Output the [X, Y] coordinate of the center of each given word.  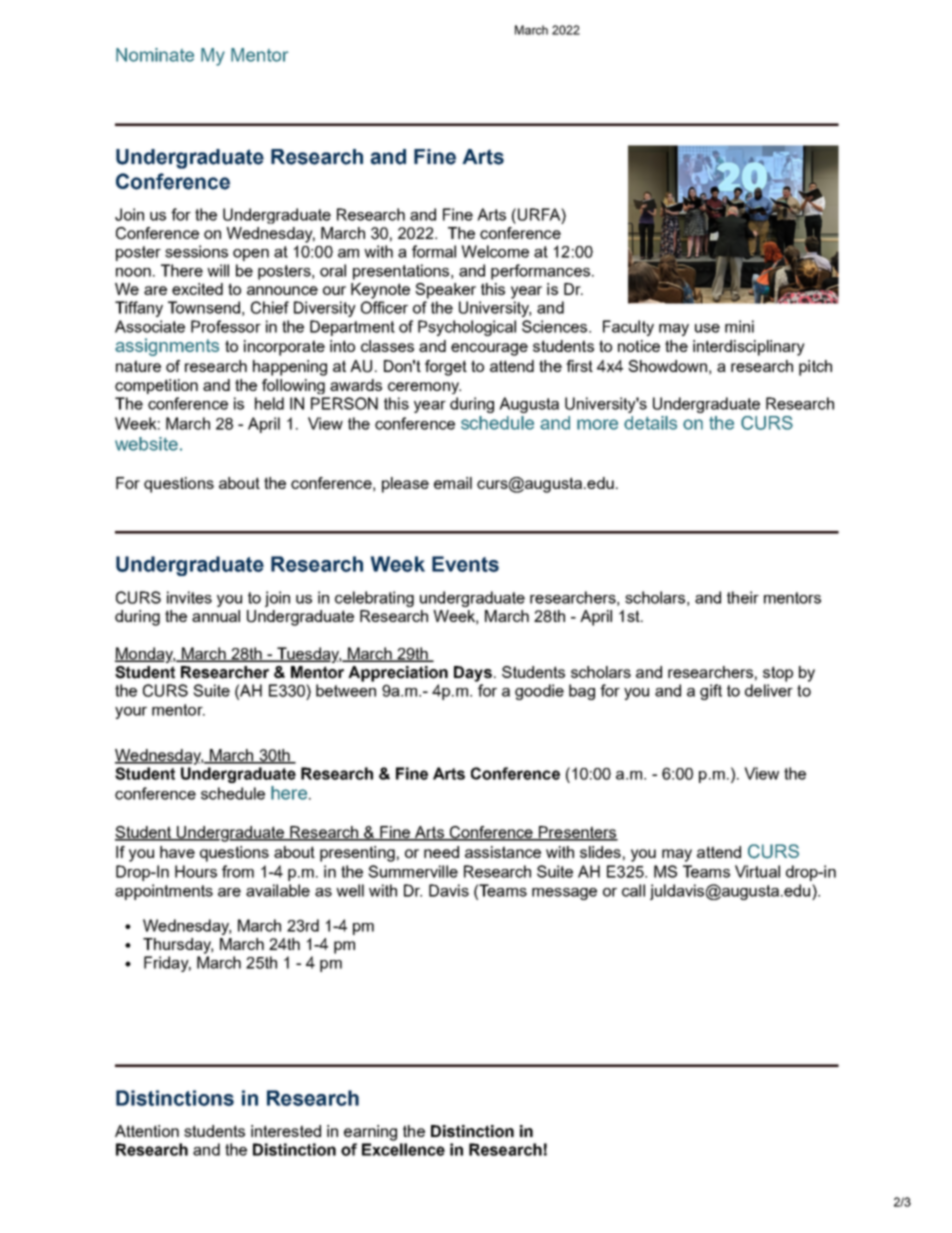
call [633, 890]
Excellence [403, 1149]
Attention [147, 1131]
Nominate [155, 55]
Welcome [495, 251]
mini [739, 326]
